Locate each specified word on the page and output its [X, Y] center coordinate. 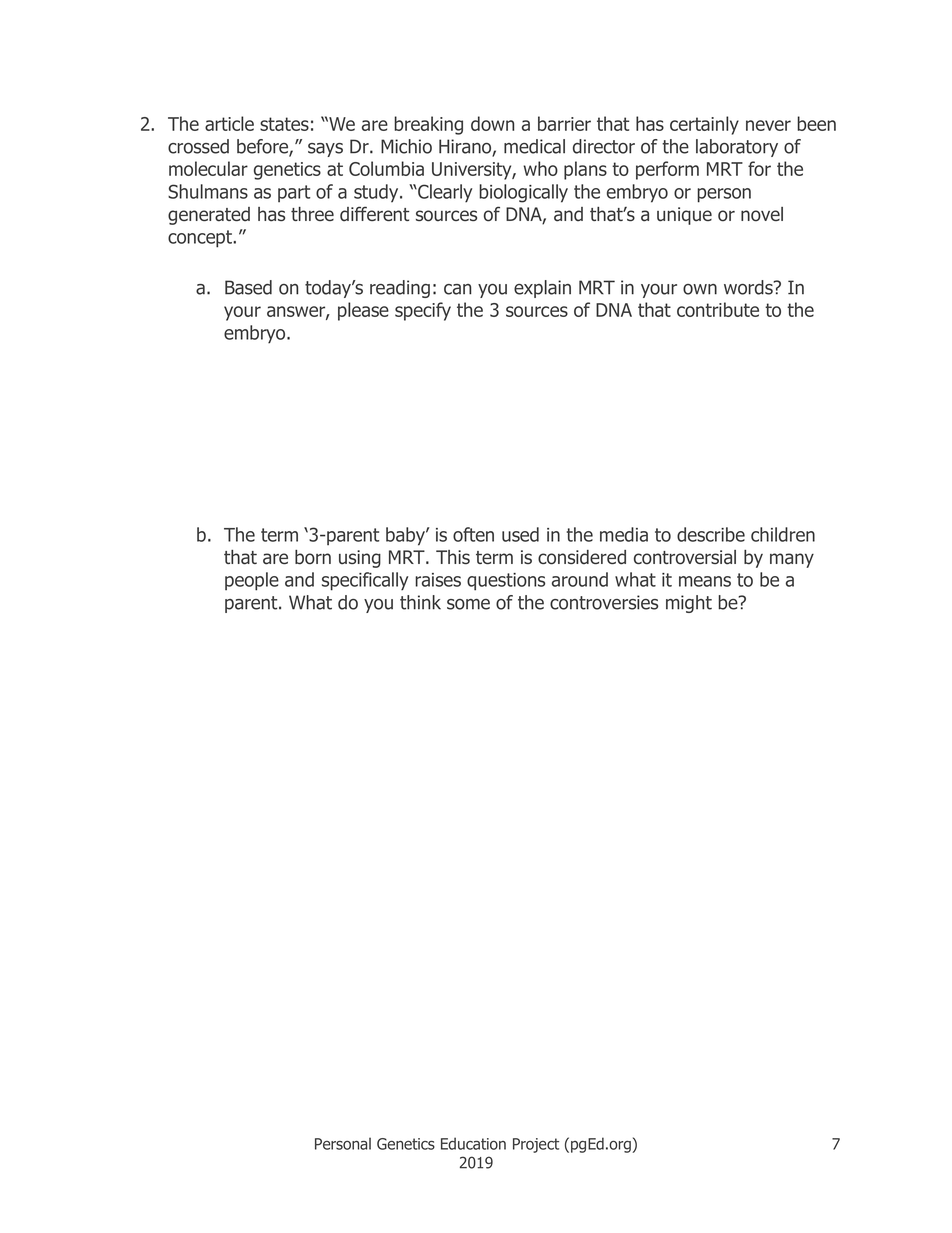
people [252, 581]
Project [536, 1145]
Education [473, 1143]
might [689, 604]
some [468, 604]
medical [534, 146]
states [284, 124]
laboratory [737, 148]
